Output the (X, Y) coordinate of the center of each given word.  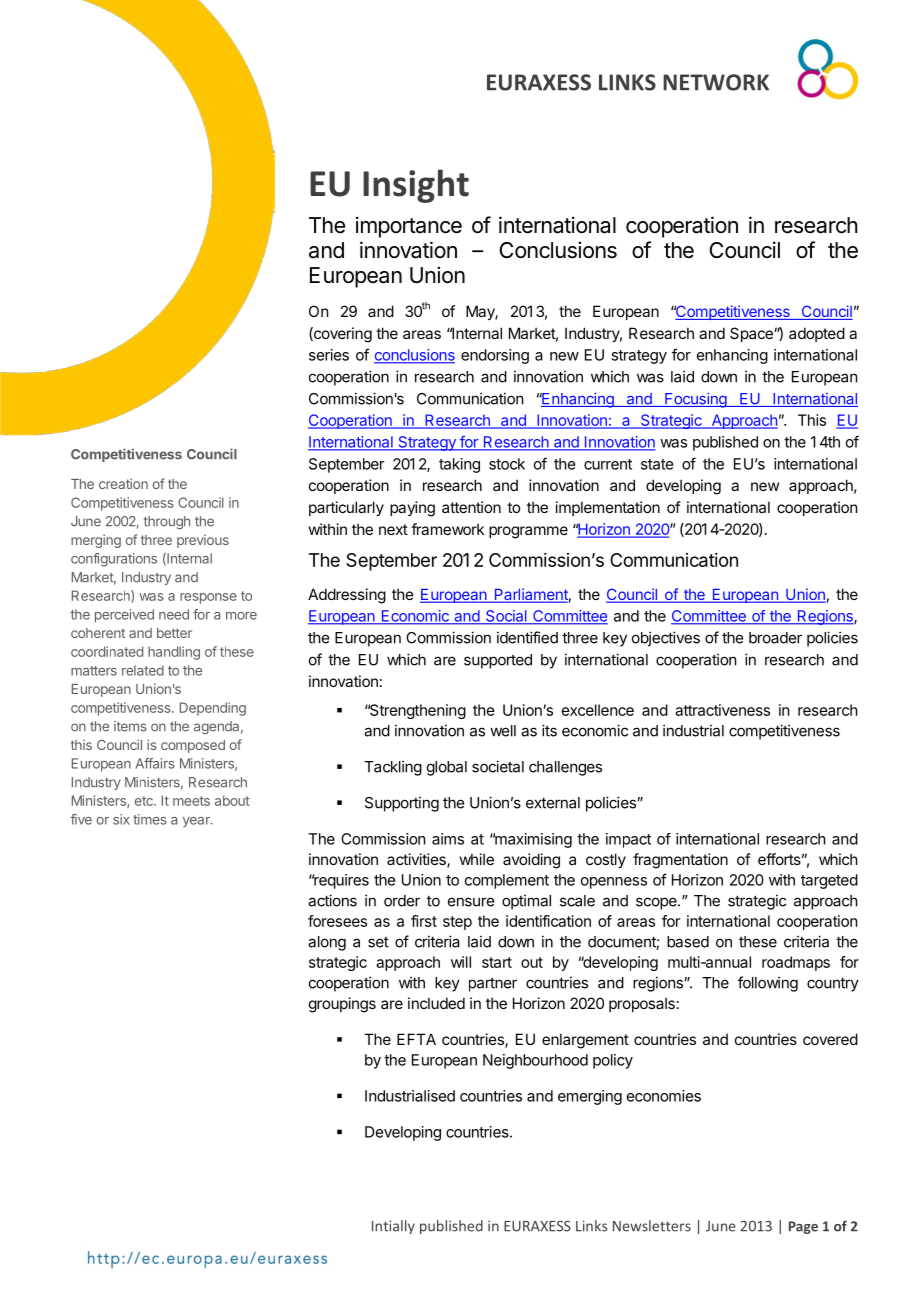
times (150, 819)
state (657, 464)
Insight (416, 186)
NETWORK (716, 82)
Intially (393, 1227)
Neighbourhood (535, 1061)
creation (123, 483)
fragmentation (680, 861)
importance (409, 227)
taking (459, 465)
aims (448, 839)
